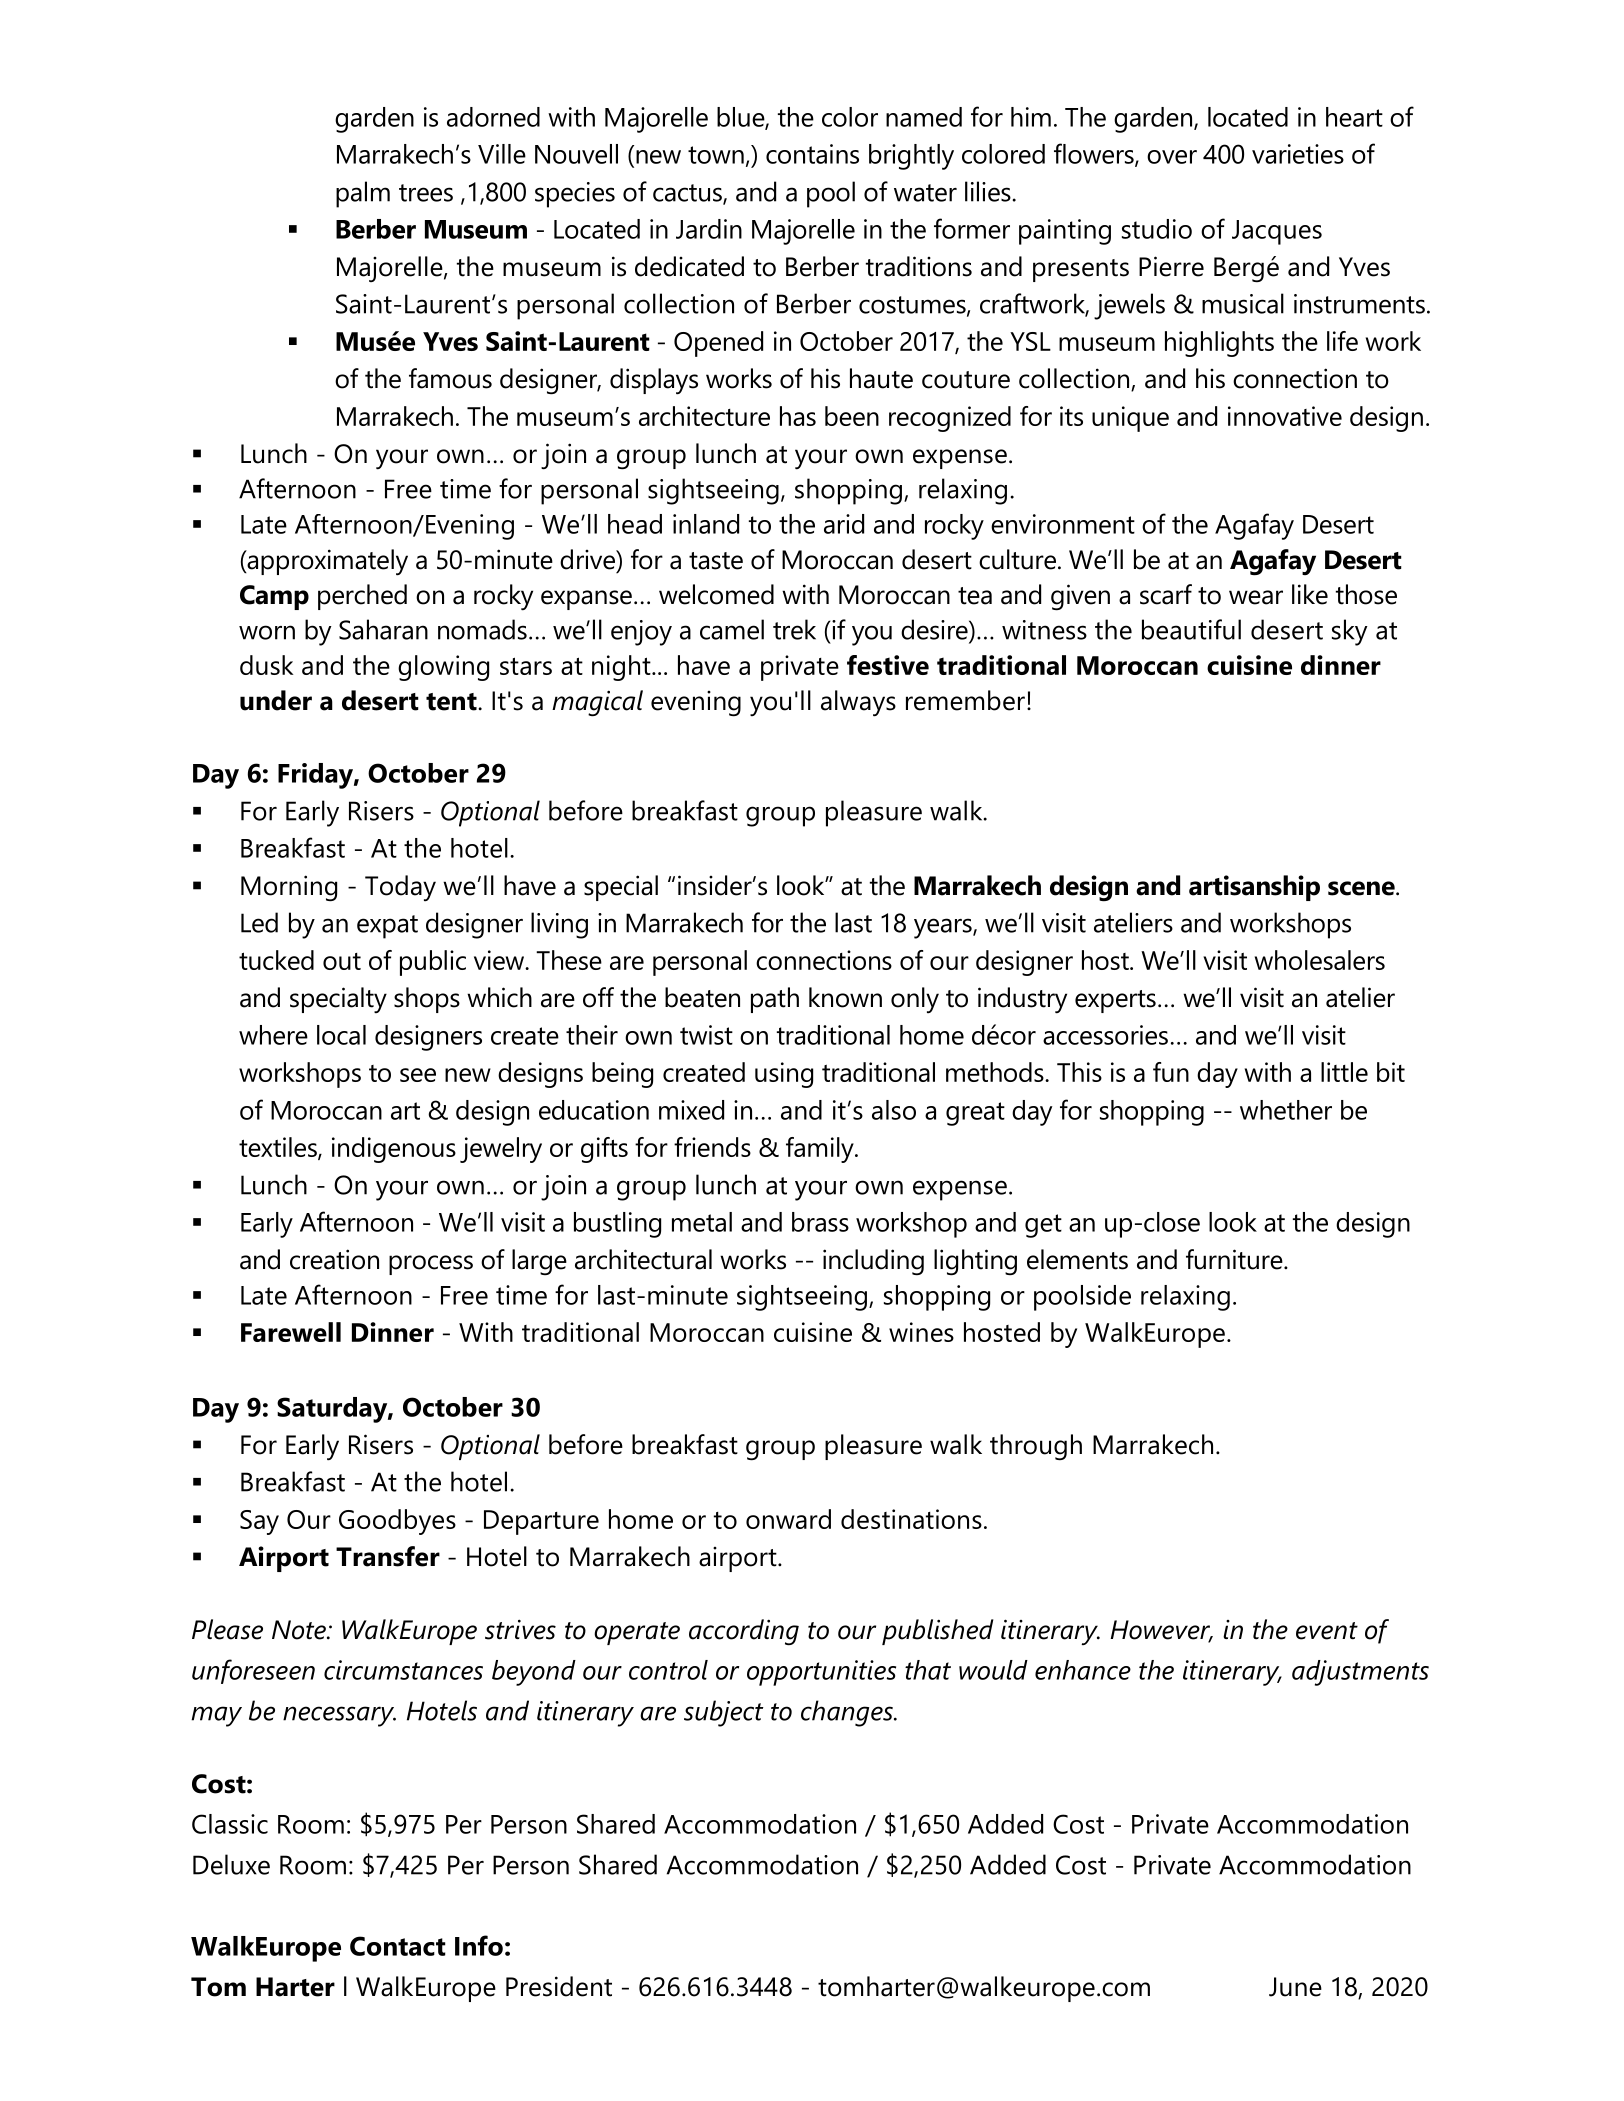 The width and height of the screenshot is (1624, 2101). What do you see at coordinates (363, 194) in the screenshot?
I see `palm` at bounding box center [363, 194].
